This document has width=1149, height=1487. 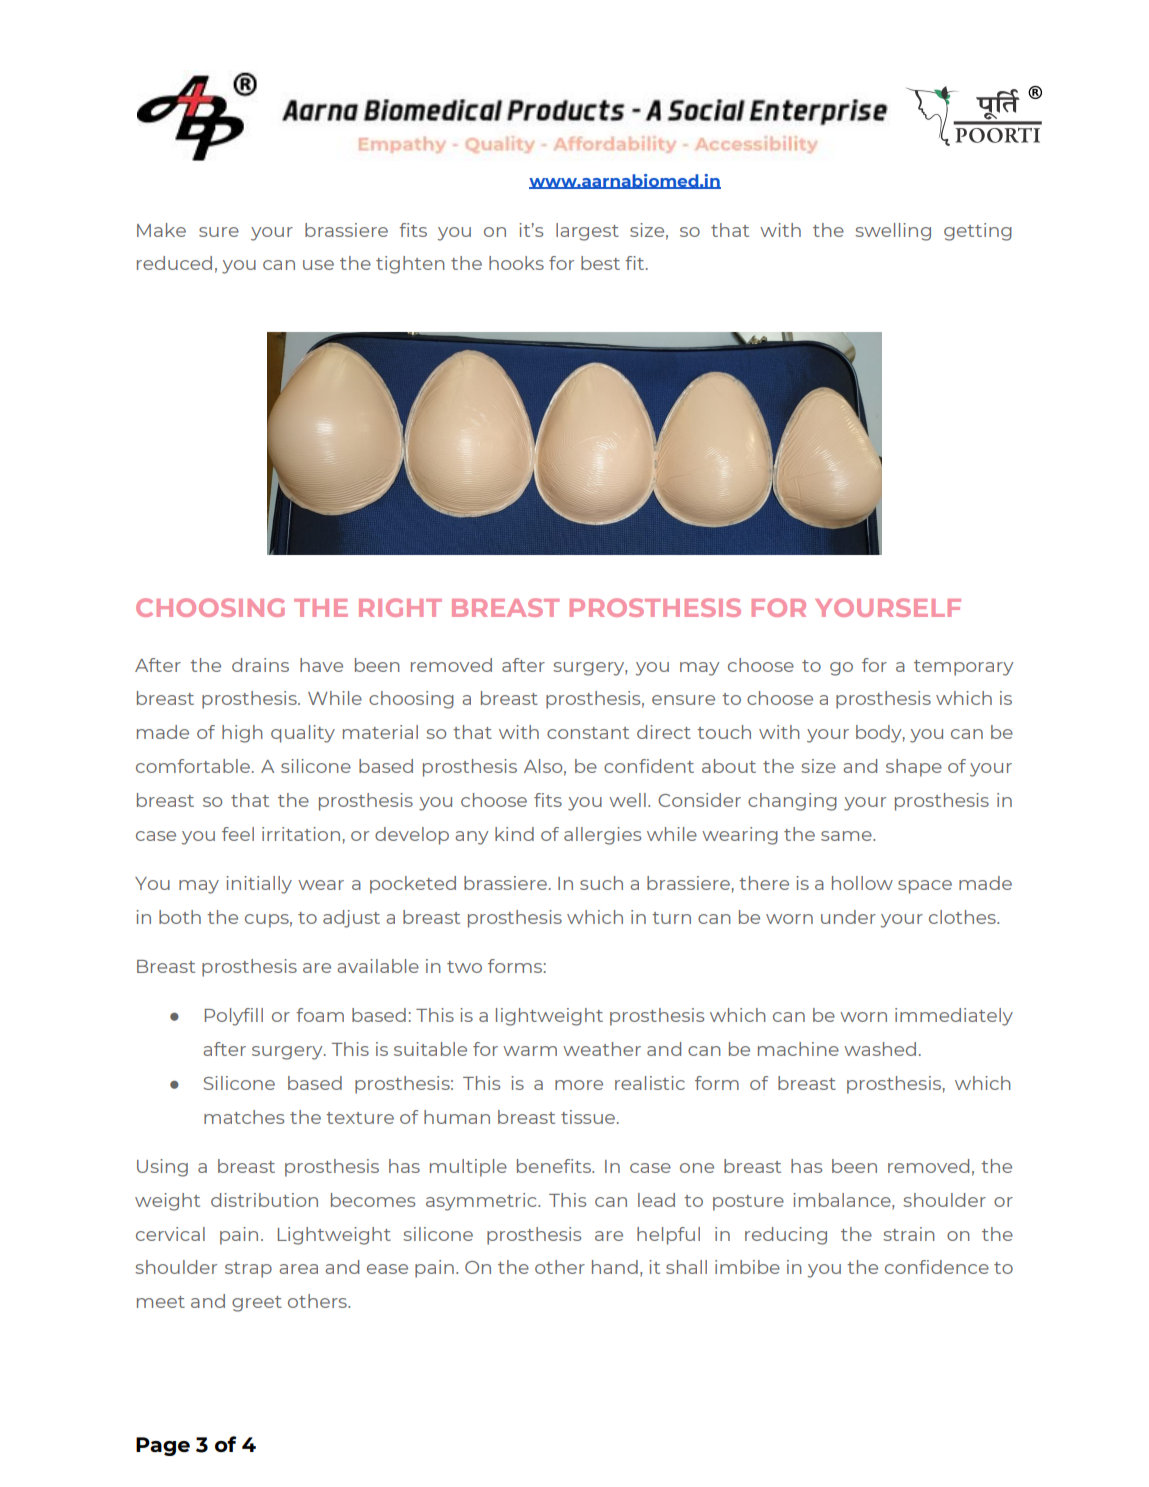 What do you see at coordinates (320, 1015) in the document?
I see `foam` at bounding box center [320, 1015].
